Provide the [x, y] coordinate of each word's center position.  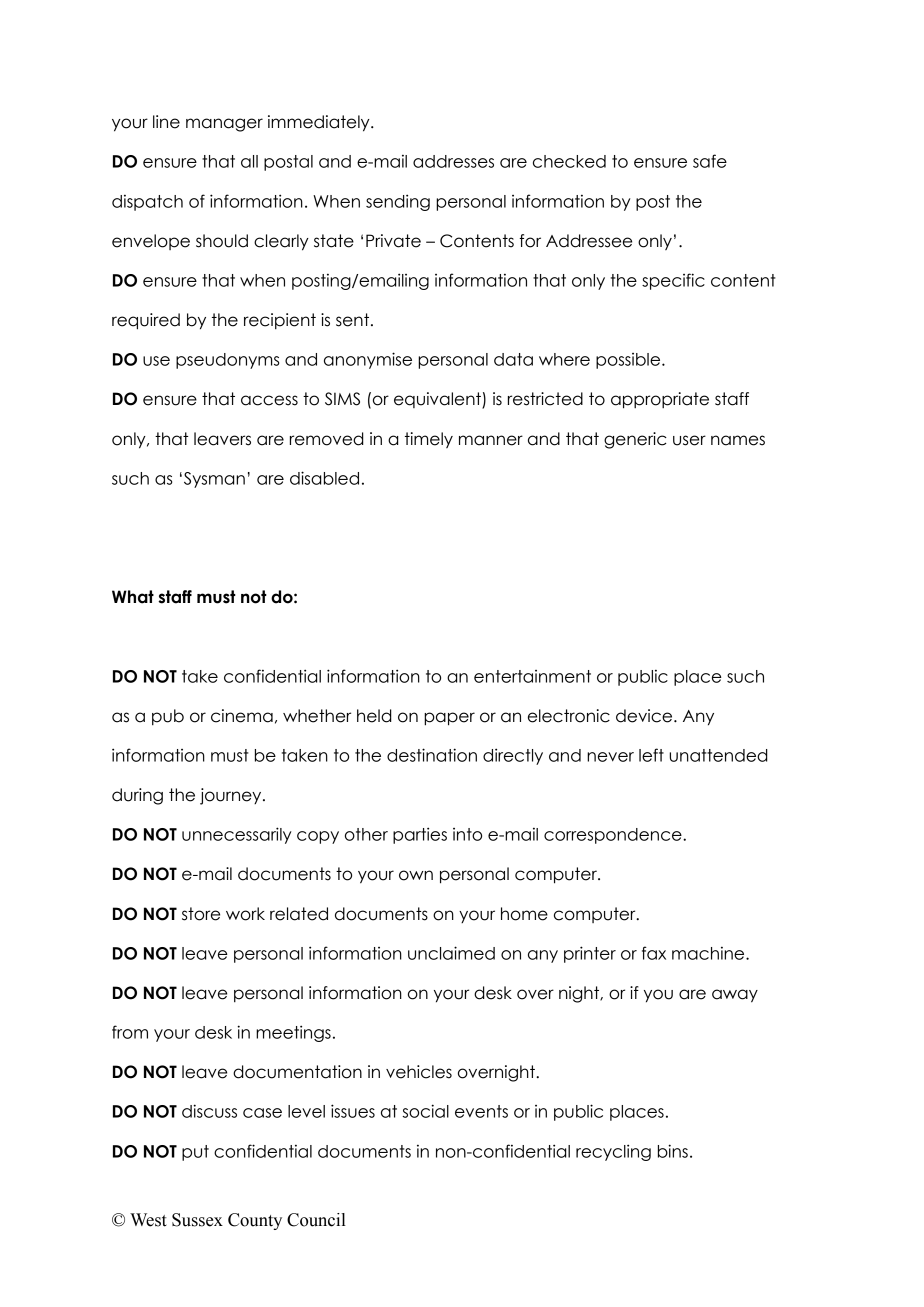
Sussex [197, 1220]
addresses [453, 161]
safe [710, 161]
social [425, 1111]
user [689, 440]
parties [420, 835]
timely [429, 440]
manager [224, 125]
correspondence [614, 836]
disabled [324, 478]
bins [673, 1151]
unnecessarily [237, 835]
